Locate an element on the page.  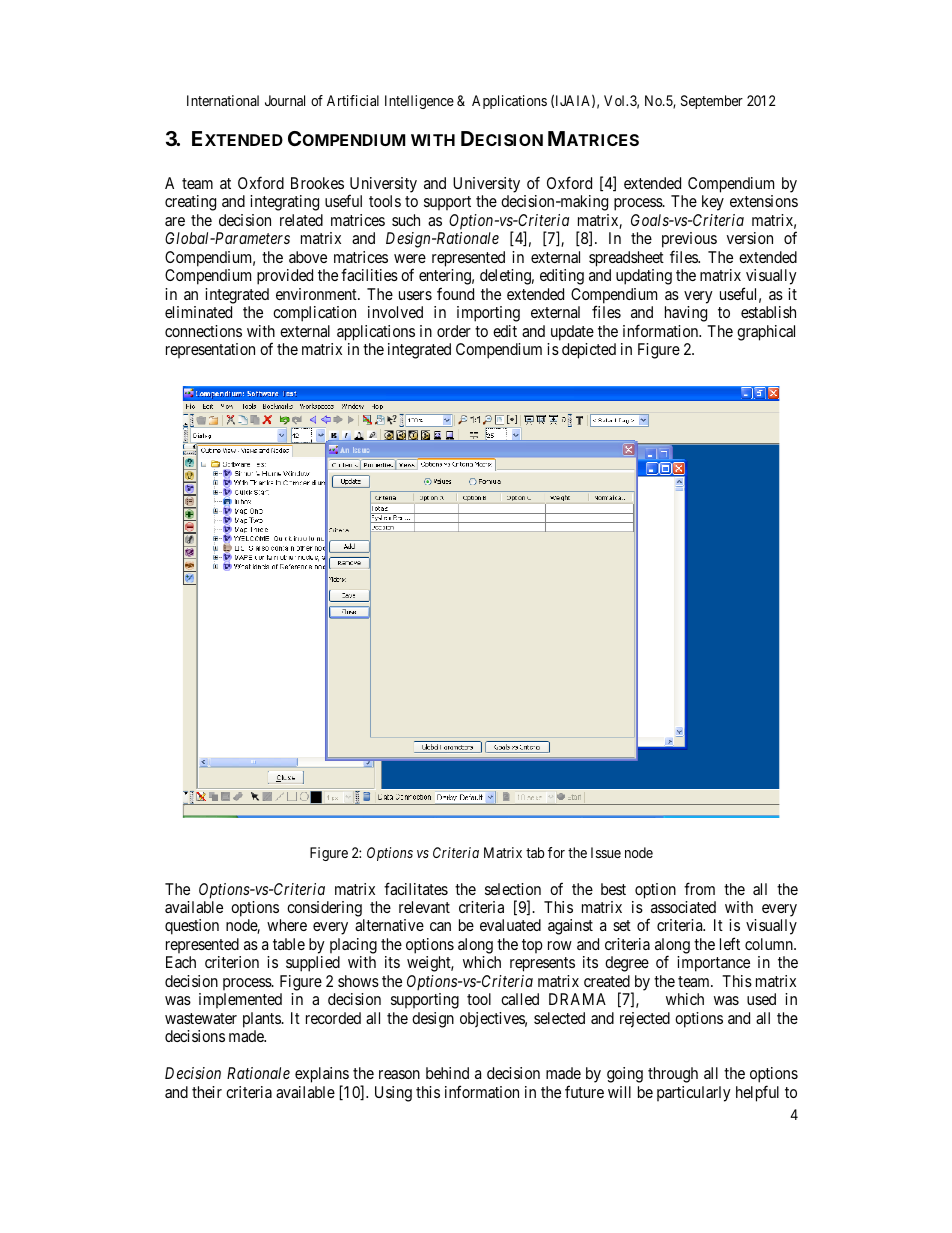
graphical is located at coordinates (766, 333).
